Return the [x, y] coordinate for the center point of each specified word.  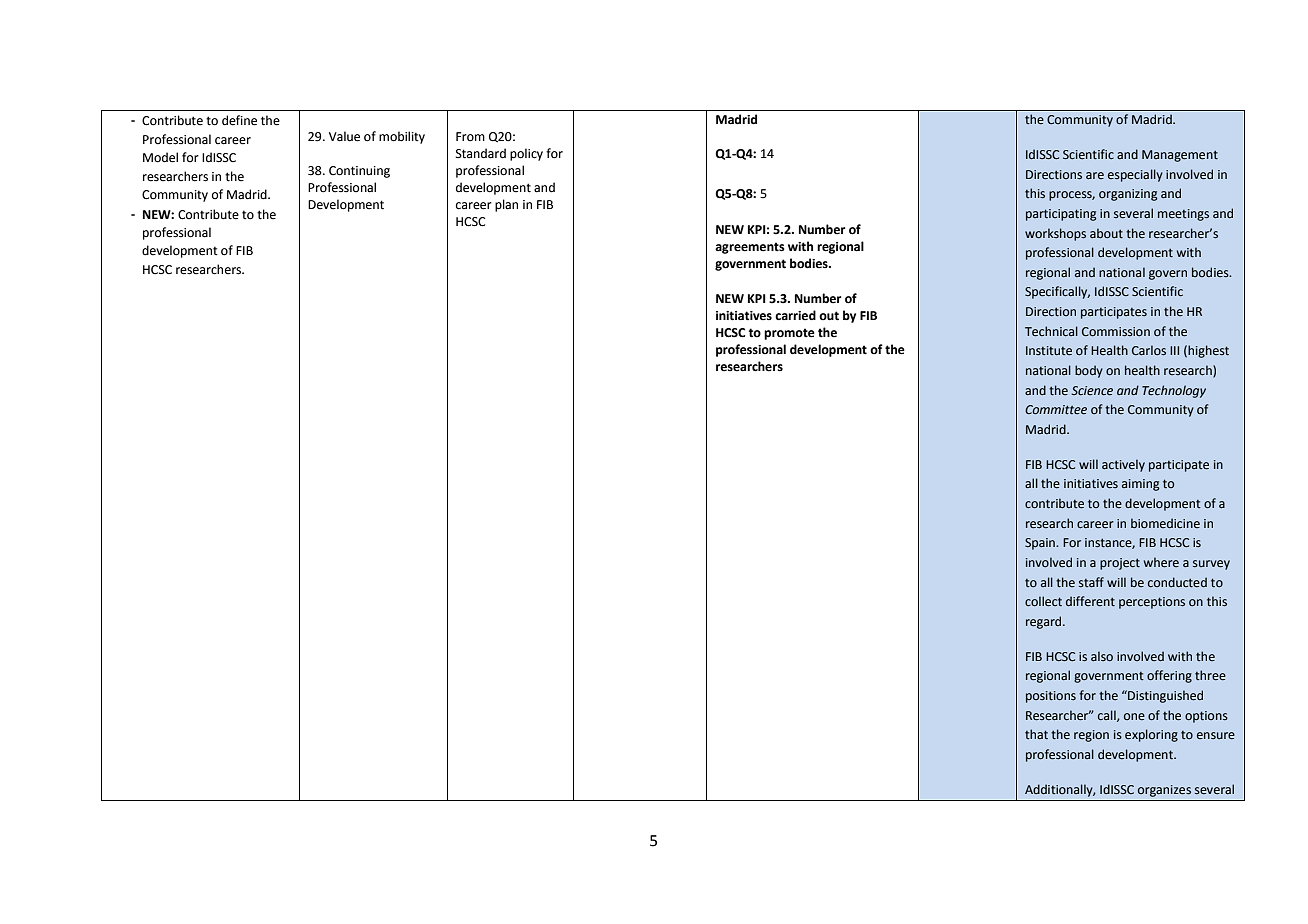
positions [1051, 697]
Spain [1041, 544]
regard [1045, 622]
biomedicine [1165, 523]
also [1102, 656]
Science [1092, 391]
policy [526, 154]
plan [506, 205]
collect [1043, 601]
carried [795, 315]
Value [344, 136]
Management [1180, 156]
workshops [1055, 234]
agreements [750, 248]
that [1036, 734]
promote [789, 334]
